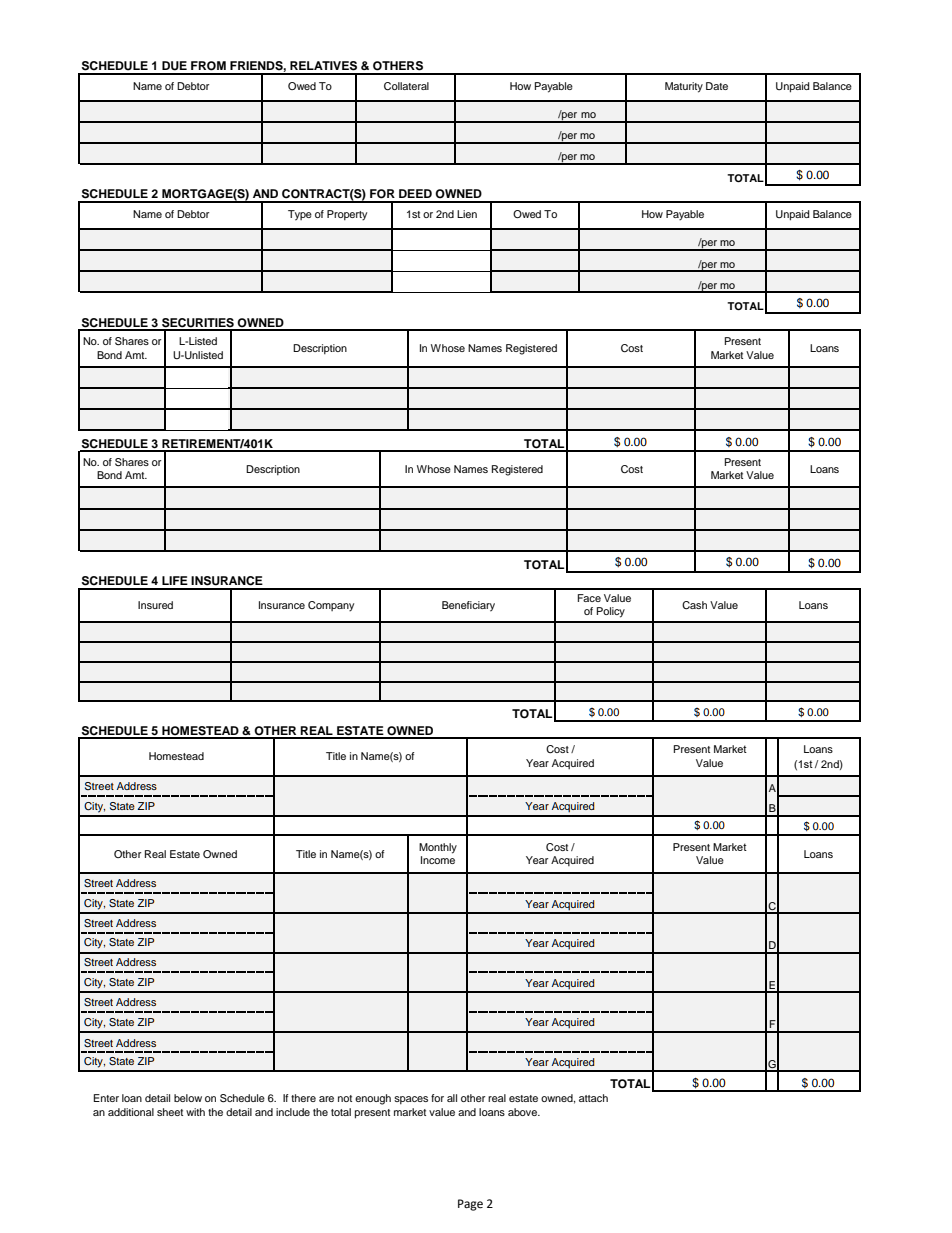 Image resolution: width=952 pixels, height=1233 pixels. What do you see at coordinates (684, 87) in the image?
I see `Maturity` at bounding box center [684, 87].
